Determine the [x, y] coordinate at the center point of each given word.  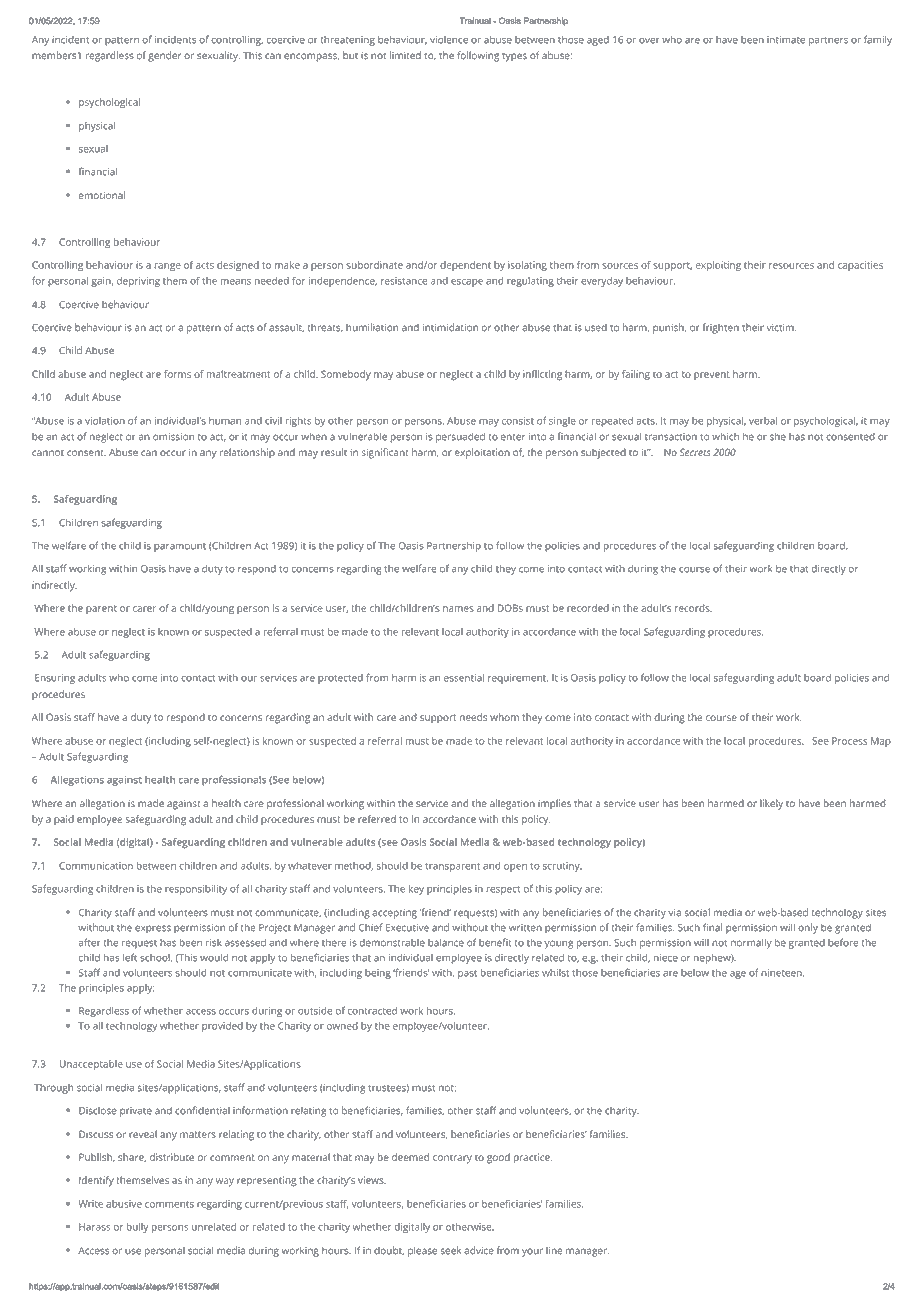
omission [173, 437]
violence [449, 40]
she [778, 436]
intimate [786, 40]
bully [137, 1228]
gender [164, 56]
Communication [96, 866]
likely [771, 804]
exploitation [482, 453]
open [515, 868]
